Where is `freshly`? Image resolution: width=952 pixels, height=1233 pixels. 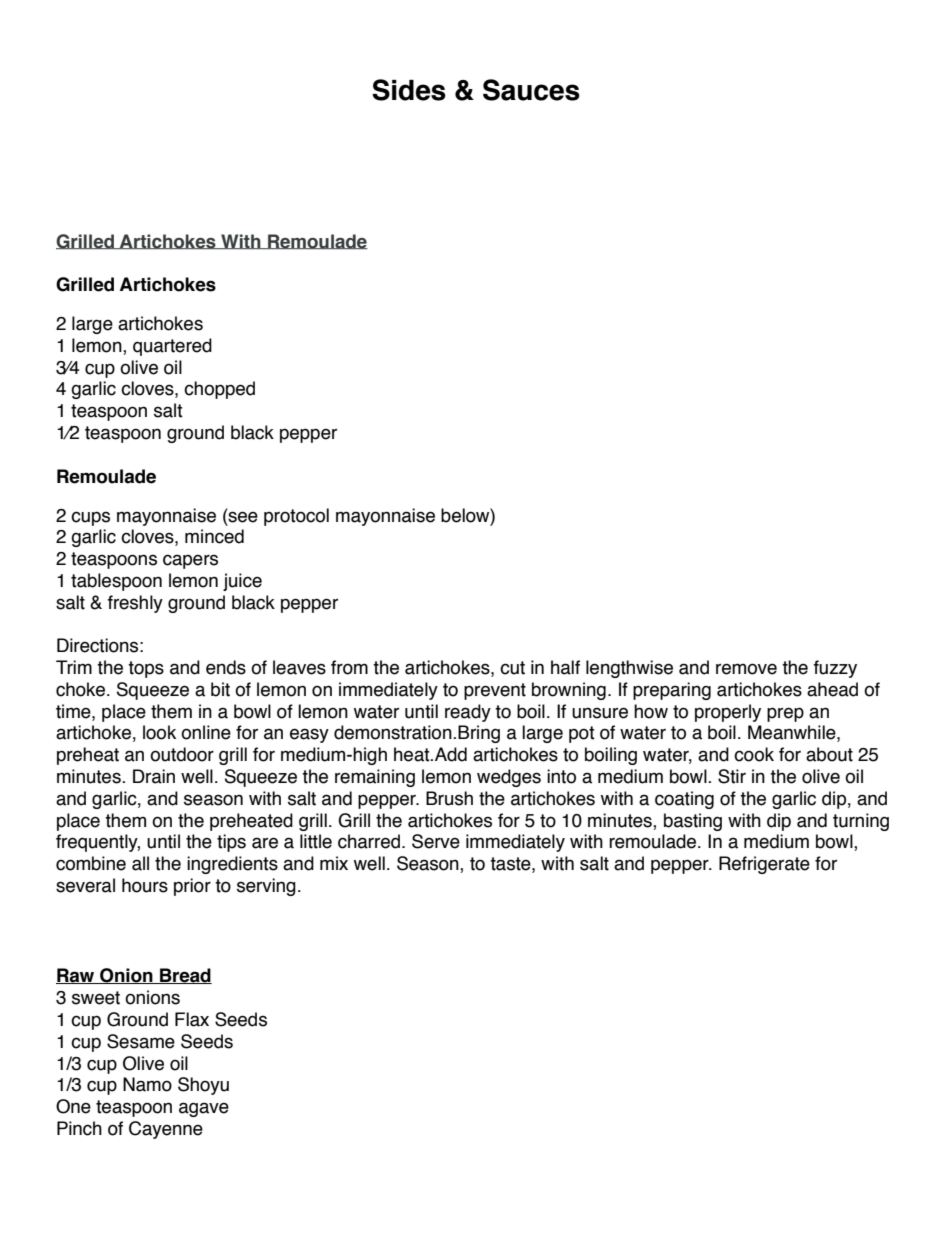 freshly is located at coordinates (135, 604).
